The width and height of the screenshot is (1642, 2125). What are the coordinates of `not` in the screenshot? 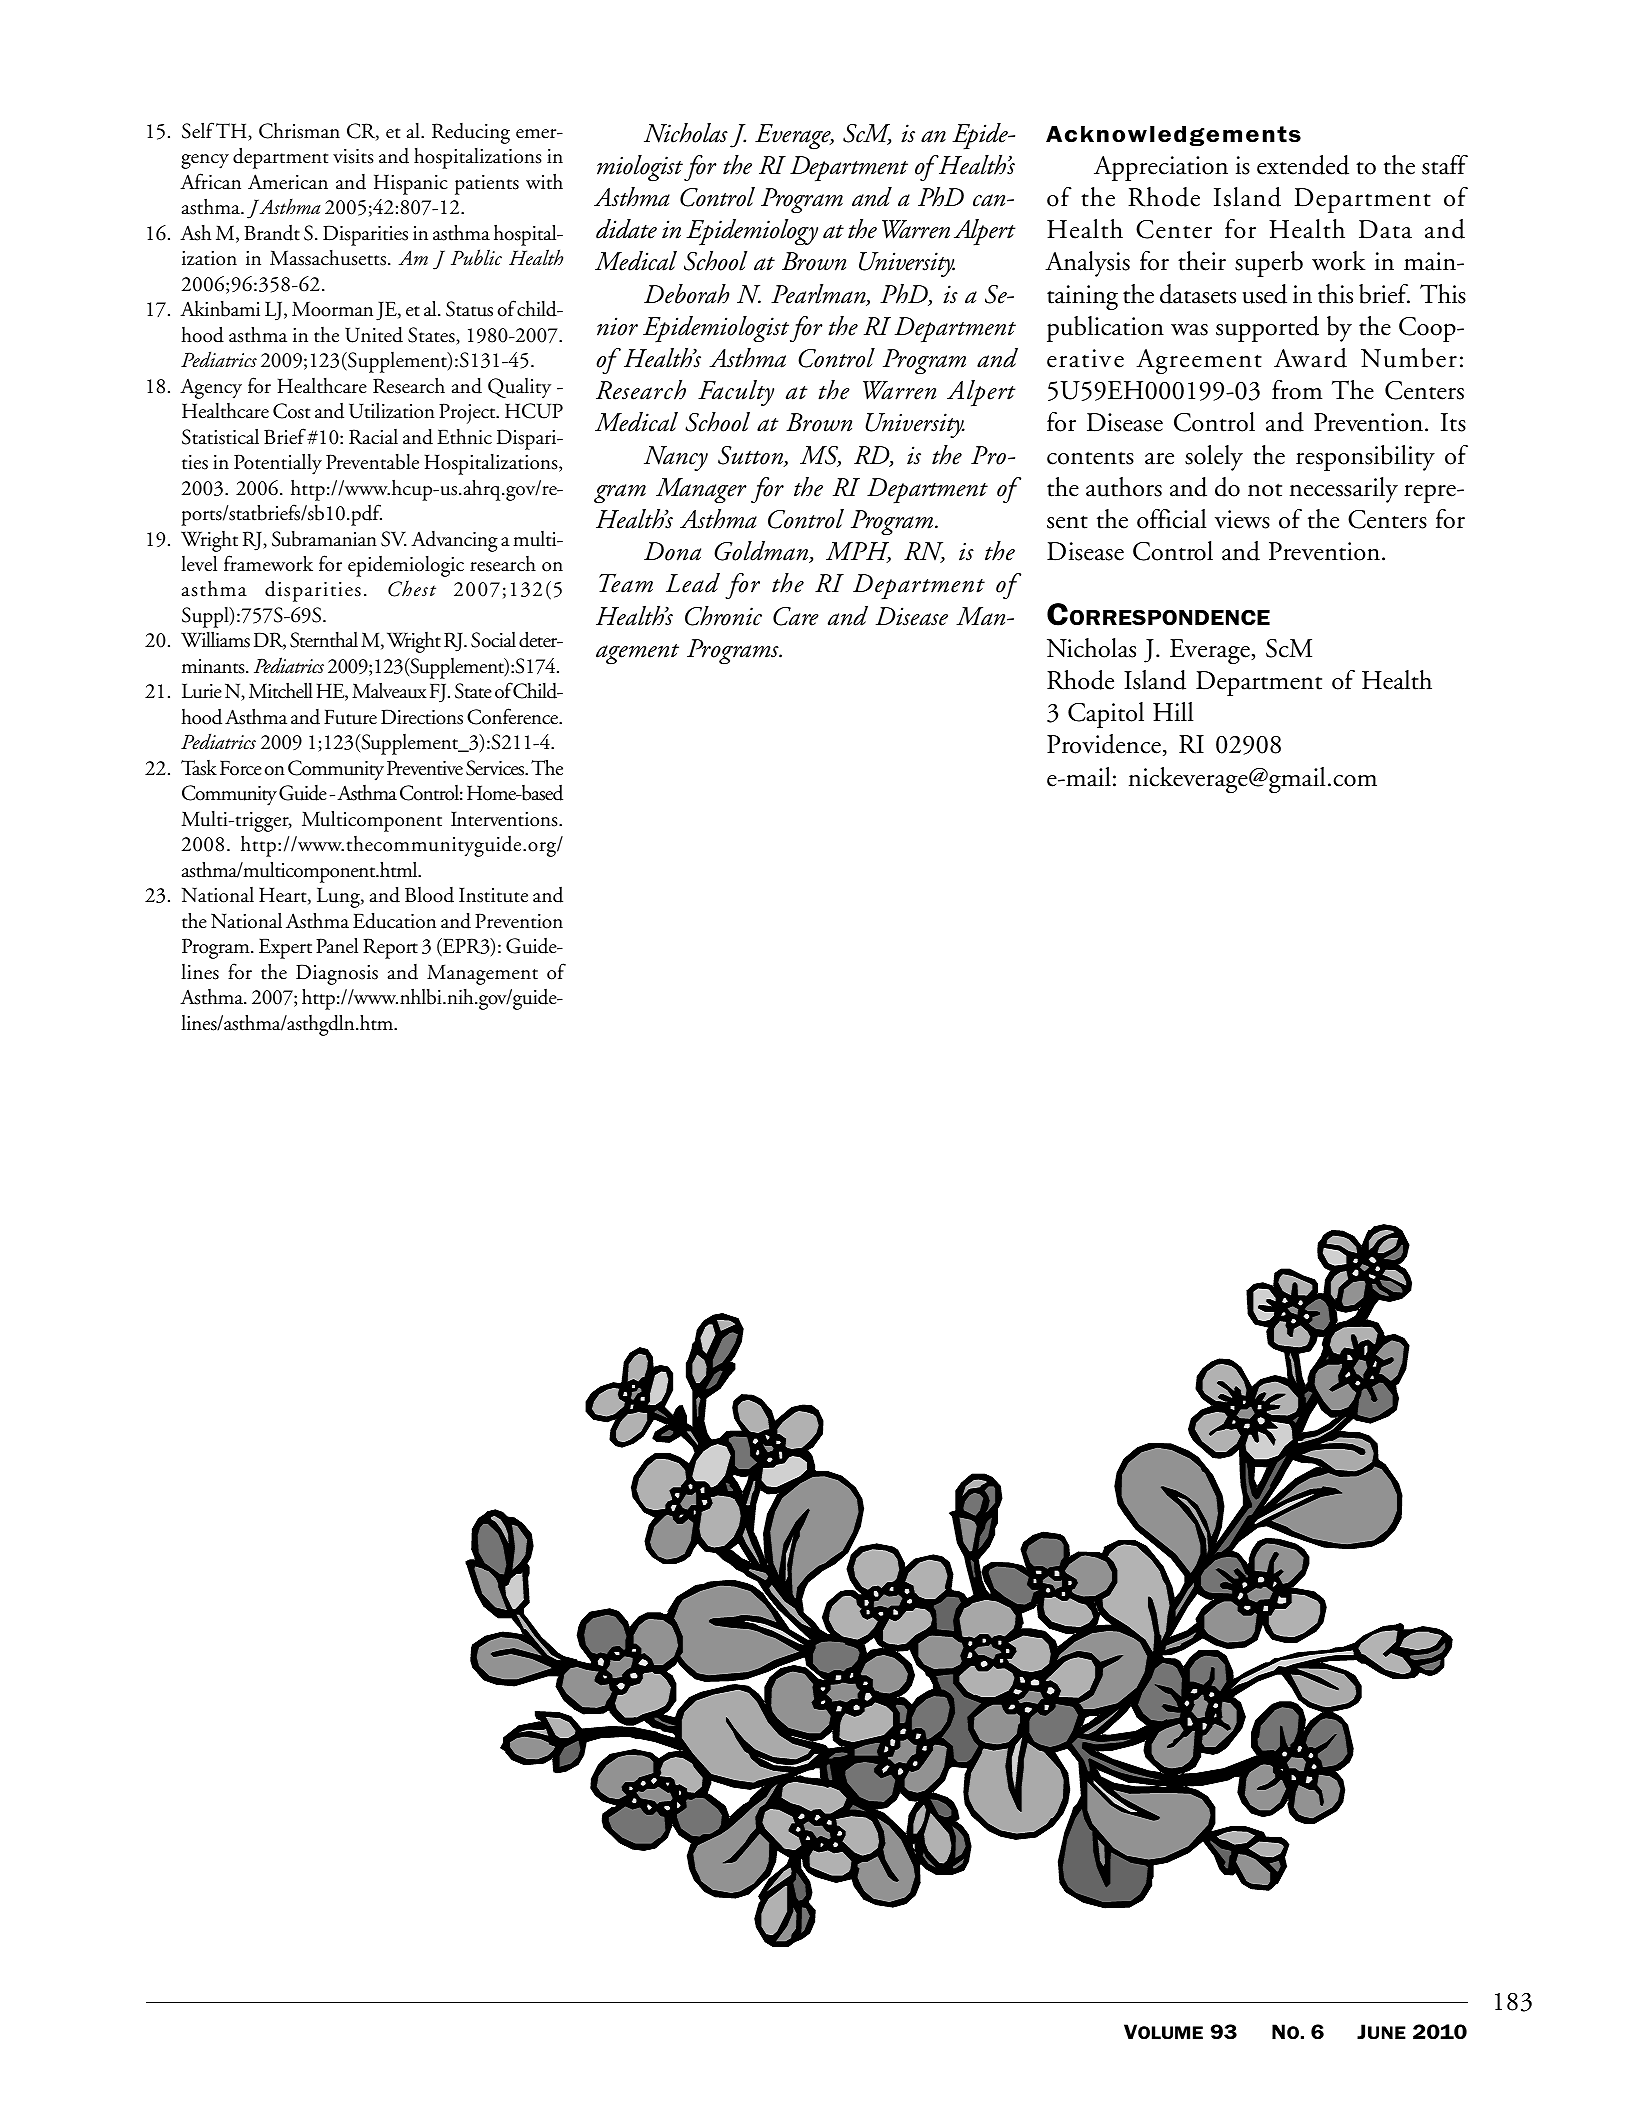 It's located at (1265, 490).
